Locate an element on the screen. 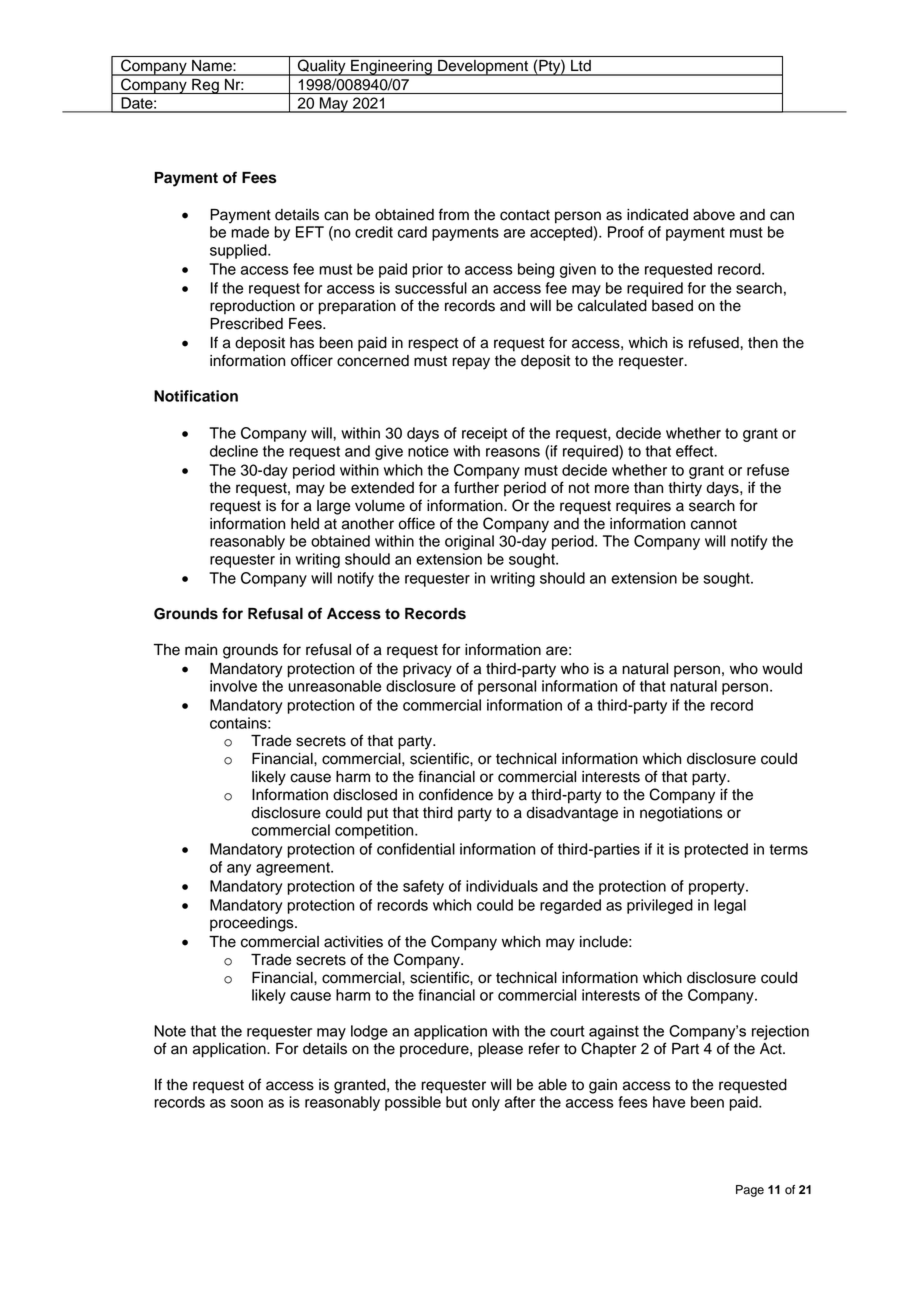  made is located at coordinates (250, 232).
